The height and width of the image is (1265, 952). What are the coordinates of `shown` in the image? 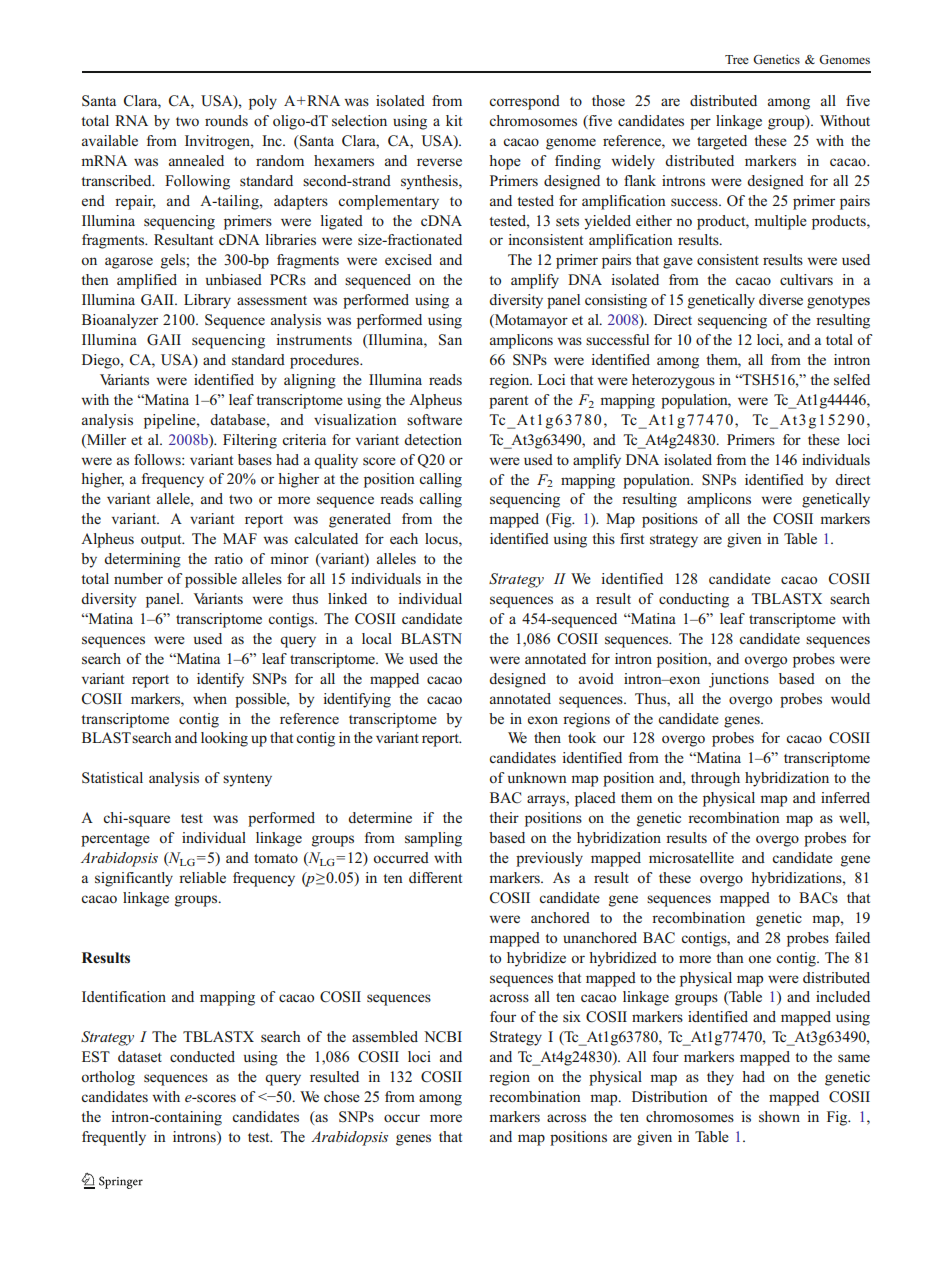 It's located at (779, 1117).
